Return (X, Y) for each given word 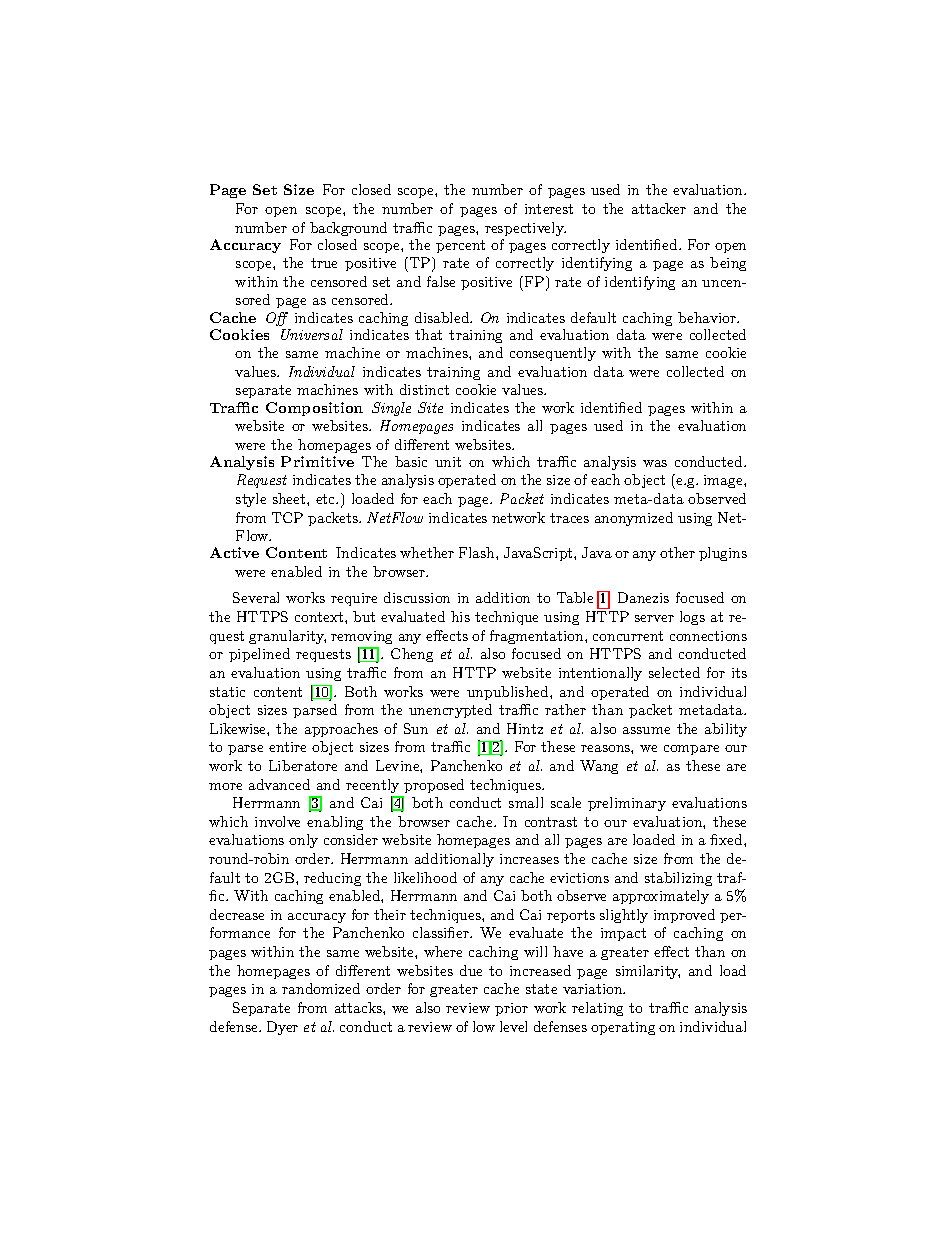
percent (460, 246)
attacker (659, 208)
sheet (290, 498)
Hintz (525, 728)
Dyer (282, 1028)
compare (691, 750)
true (324, 263)
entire (287, 747)
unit (448, 462)
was (655, 463)
